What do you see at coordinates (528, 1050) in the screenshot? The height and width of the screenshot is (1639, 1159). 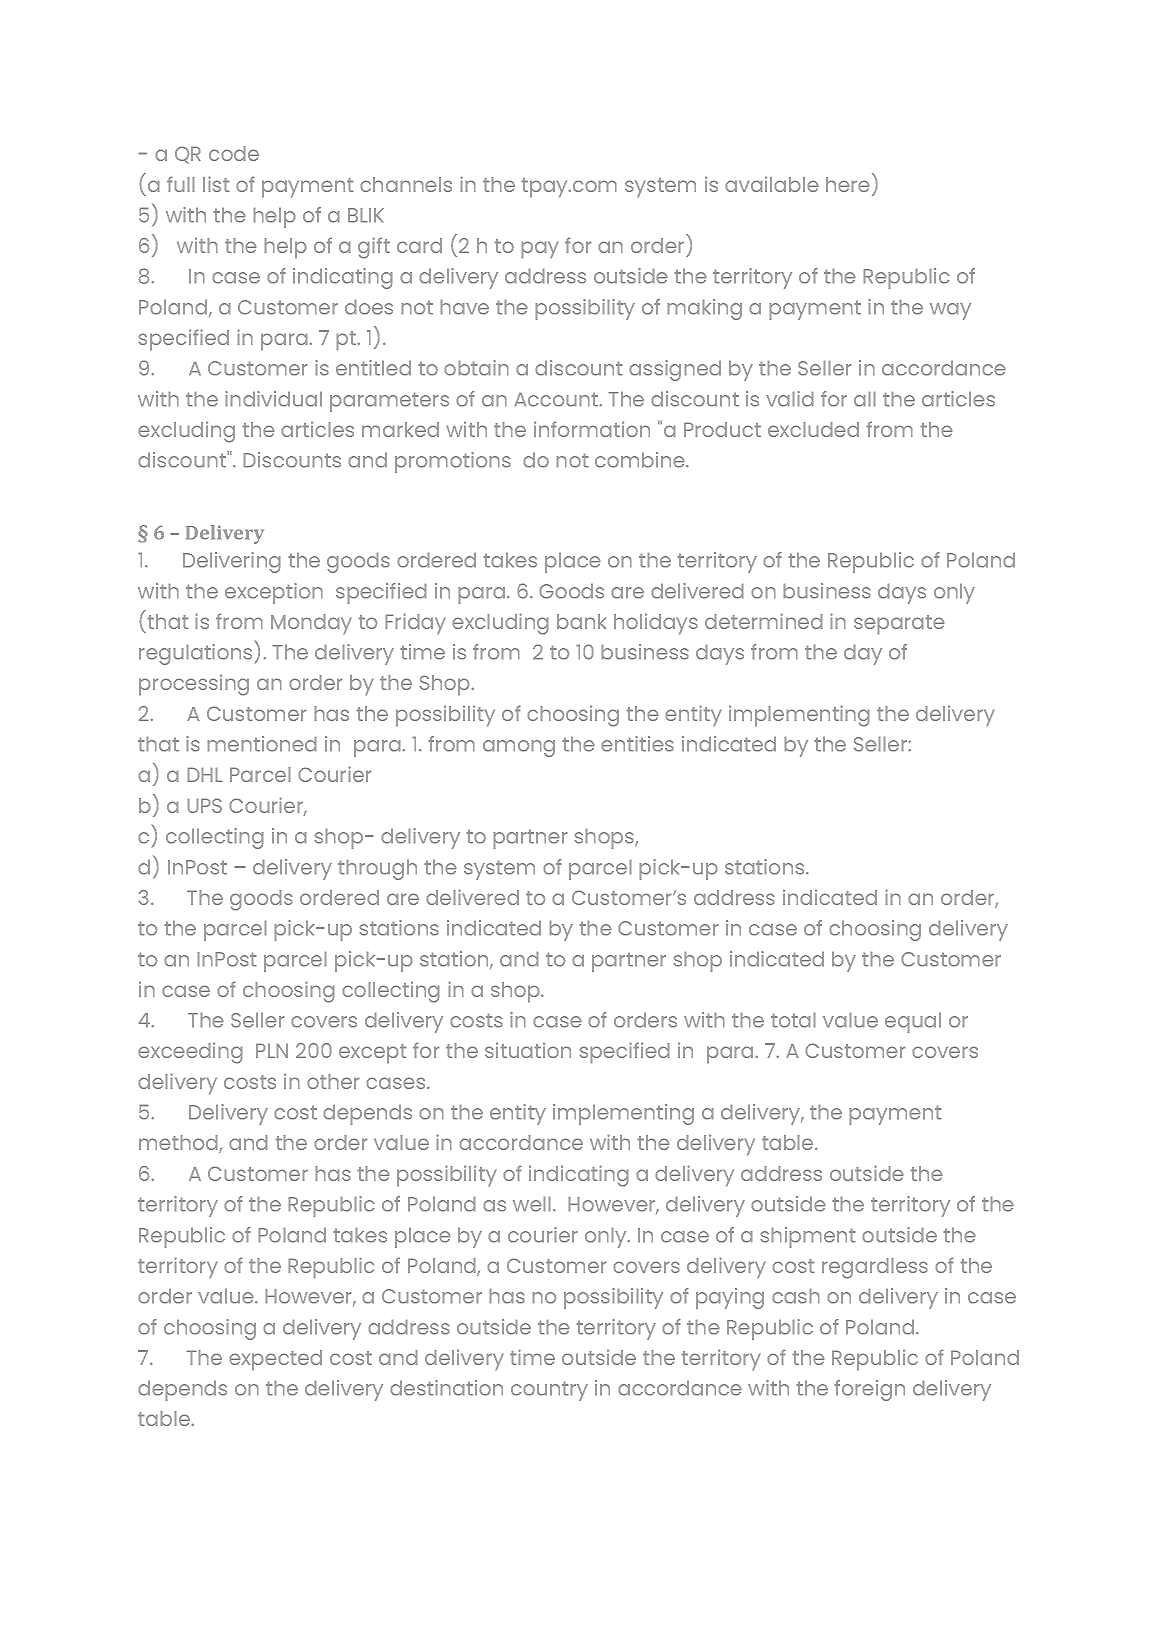 I see `situation` at bounding box center [528, 1050].
